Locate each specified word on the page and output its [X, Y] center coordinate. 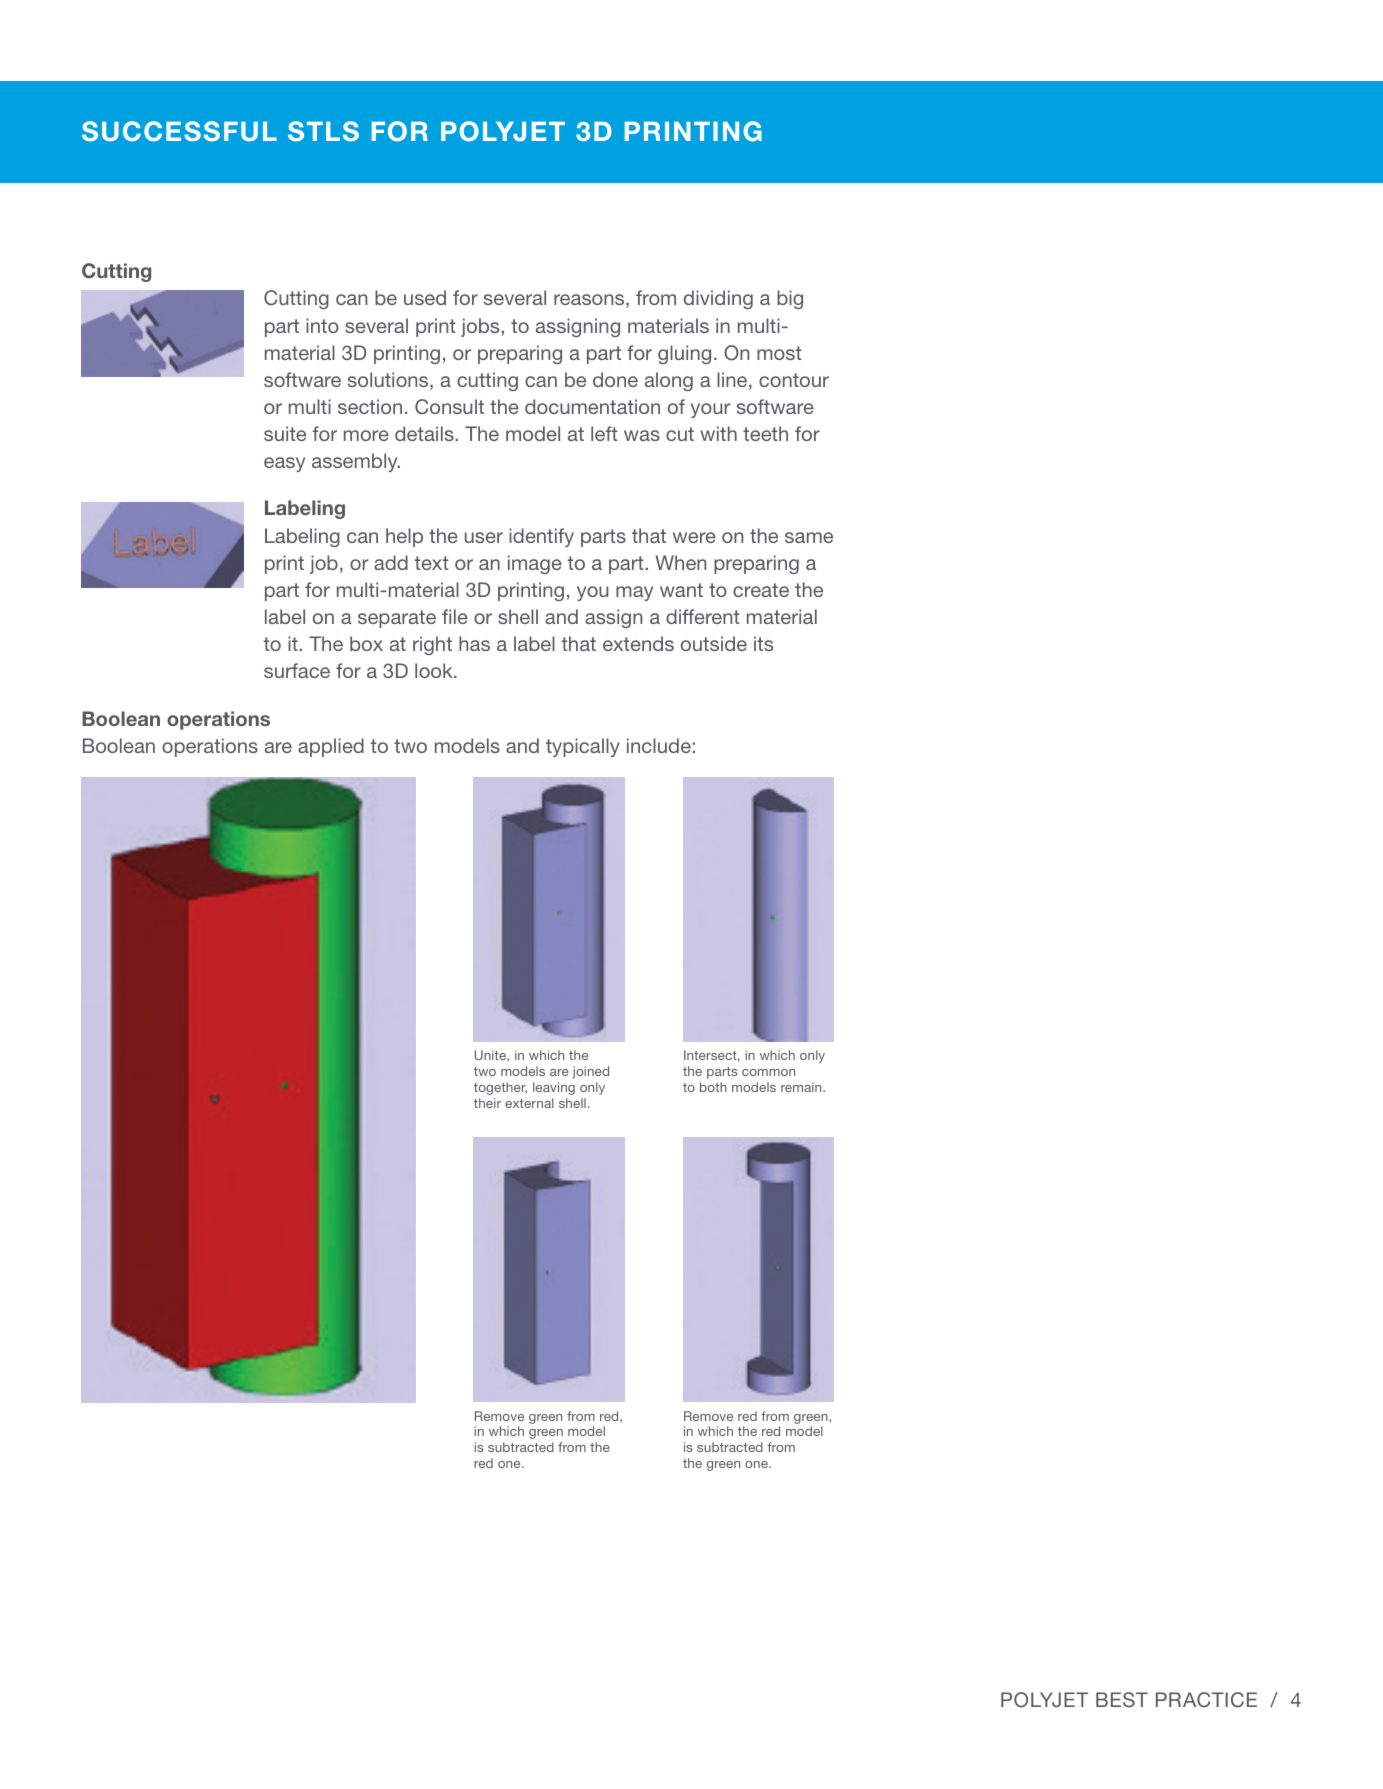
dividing [718, 299]
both [713, 1087]
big [790, 299]
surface [297, 670]
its [763, 643]
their [487, 1103]
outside [714, 643]
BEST [1122, 1699]
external [529, 1103]
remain [802, 1087]
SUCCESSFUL [179, 131]
